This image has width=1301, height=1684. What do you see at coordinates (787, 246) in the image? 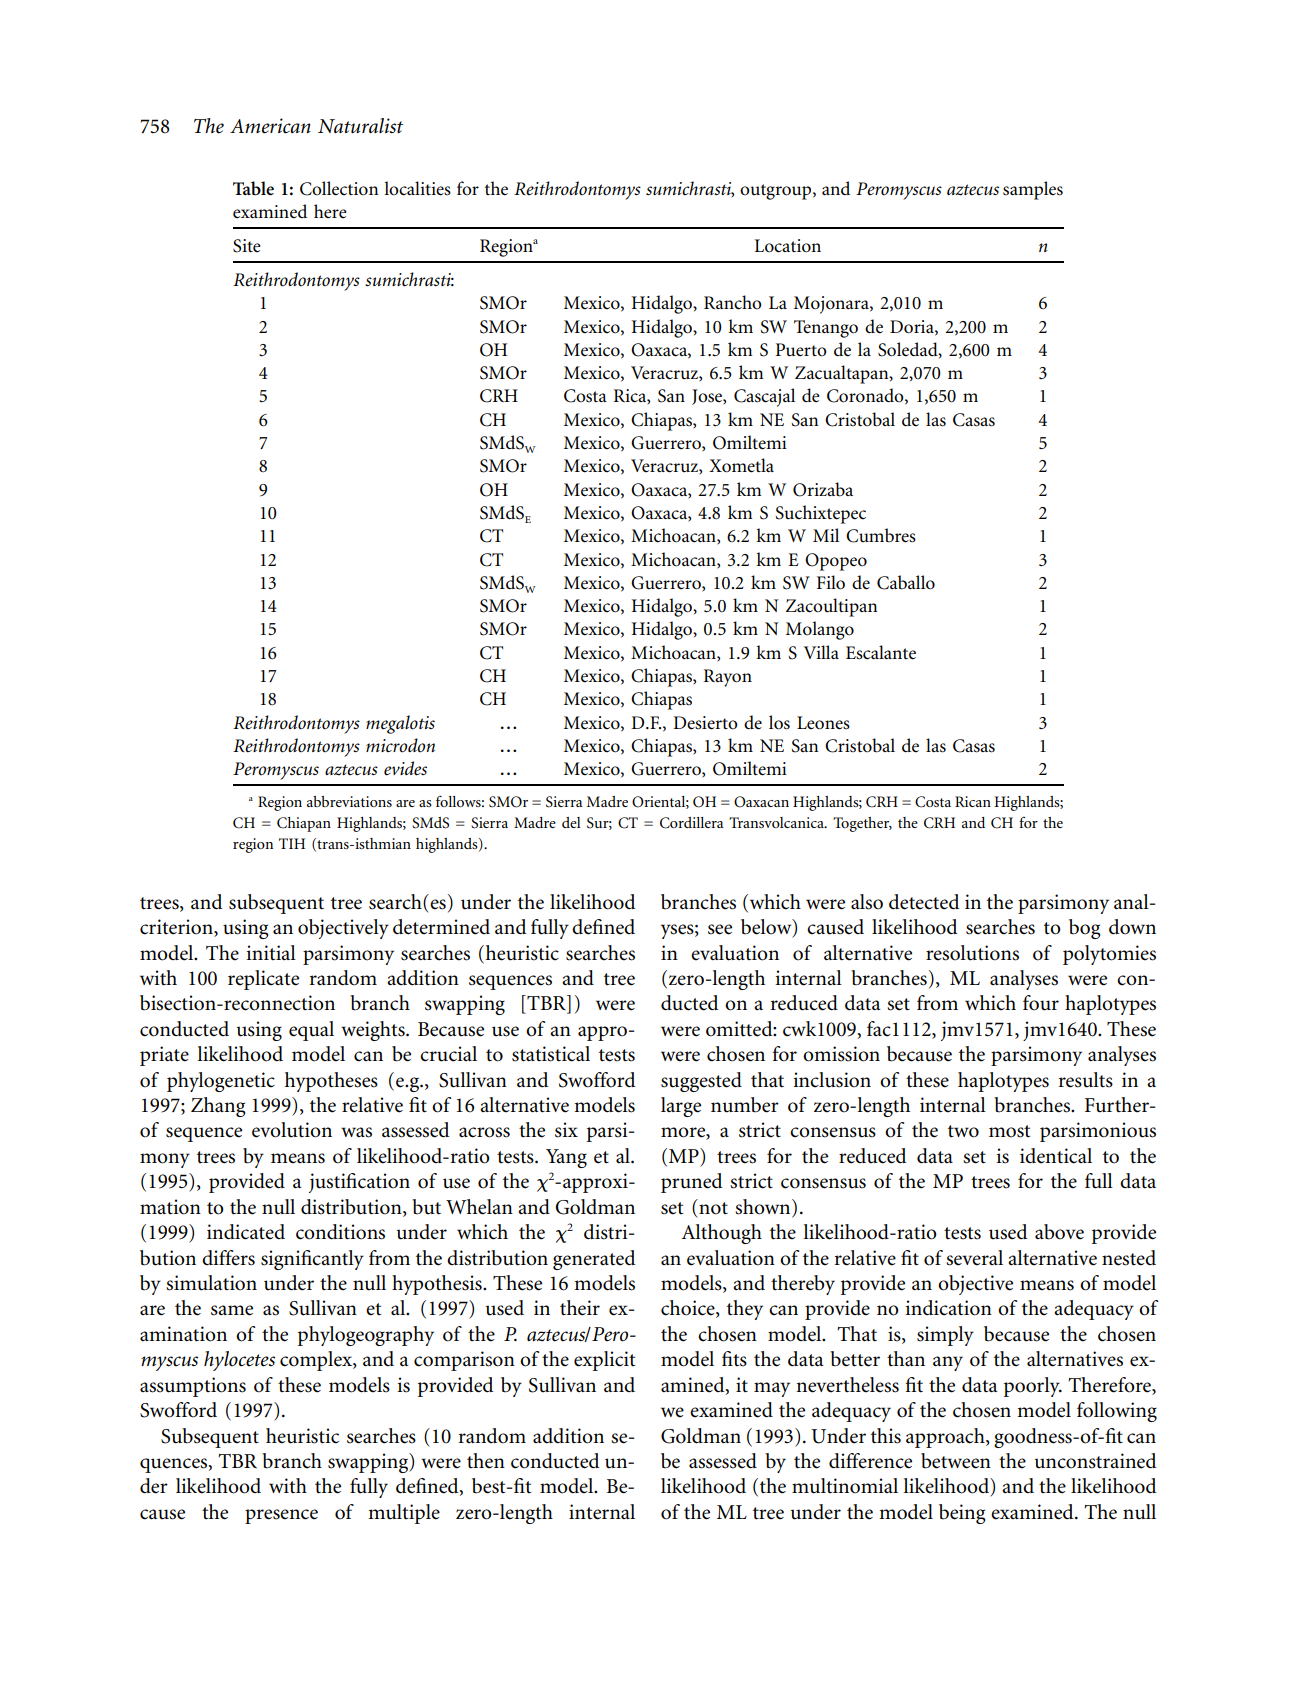
I see `Location` at bounding box center [787, 246].
